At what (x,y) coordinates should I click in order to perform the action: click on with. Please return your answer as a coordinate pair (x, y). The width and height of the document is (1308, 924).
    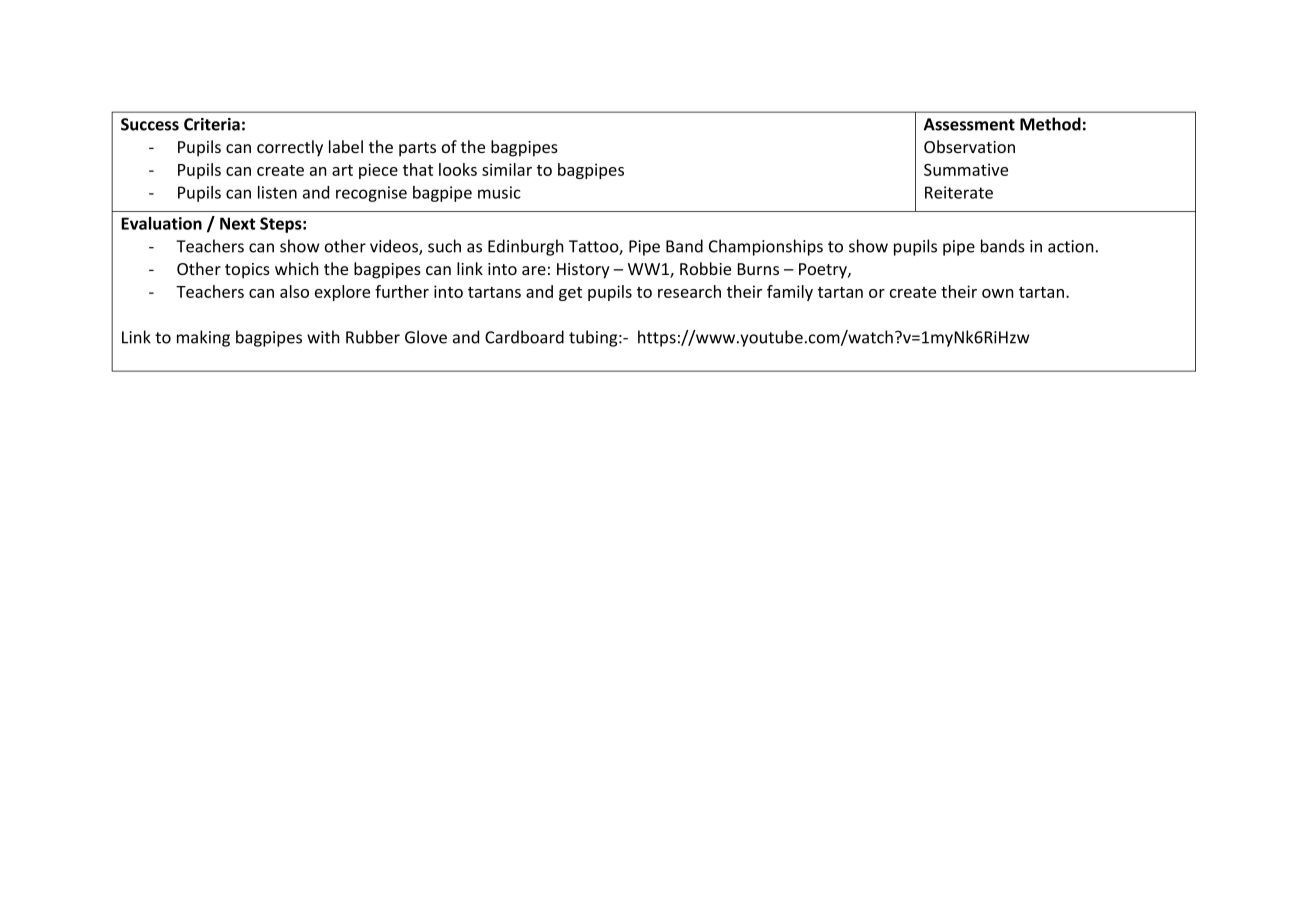
    Looking at the image, I should click on (323, 337).
